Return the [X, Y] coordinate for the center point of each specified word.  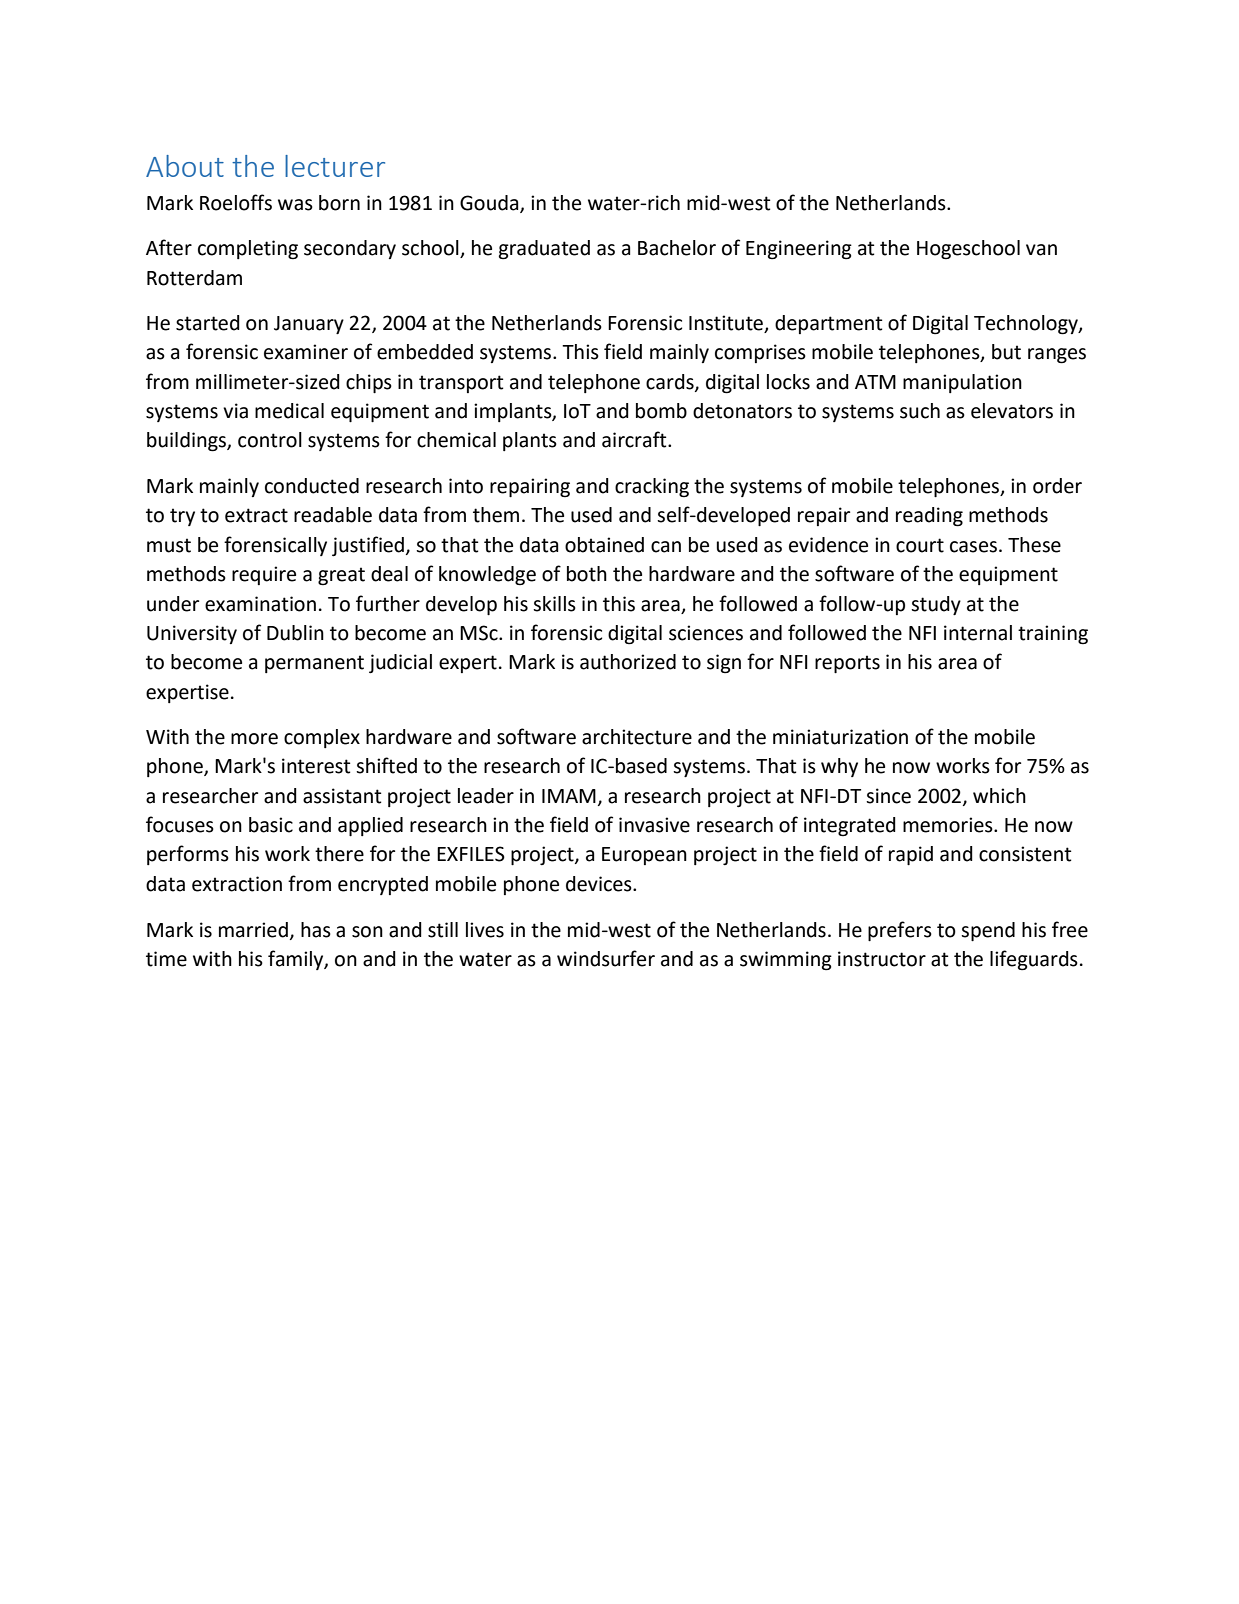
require [264, 575]
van [1041, 250]
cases [973, 547]
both [587, 574]
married [253, 930]
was [295, 205]
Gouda [490, 203]
